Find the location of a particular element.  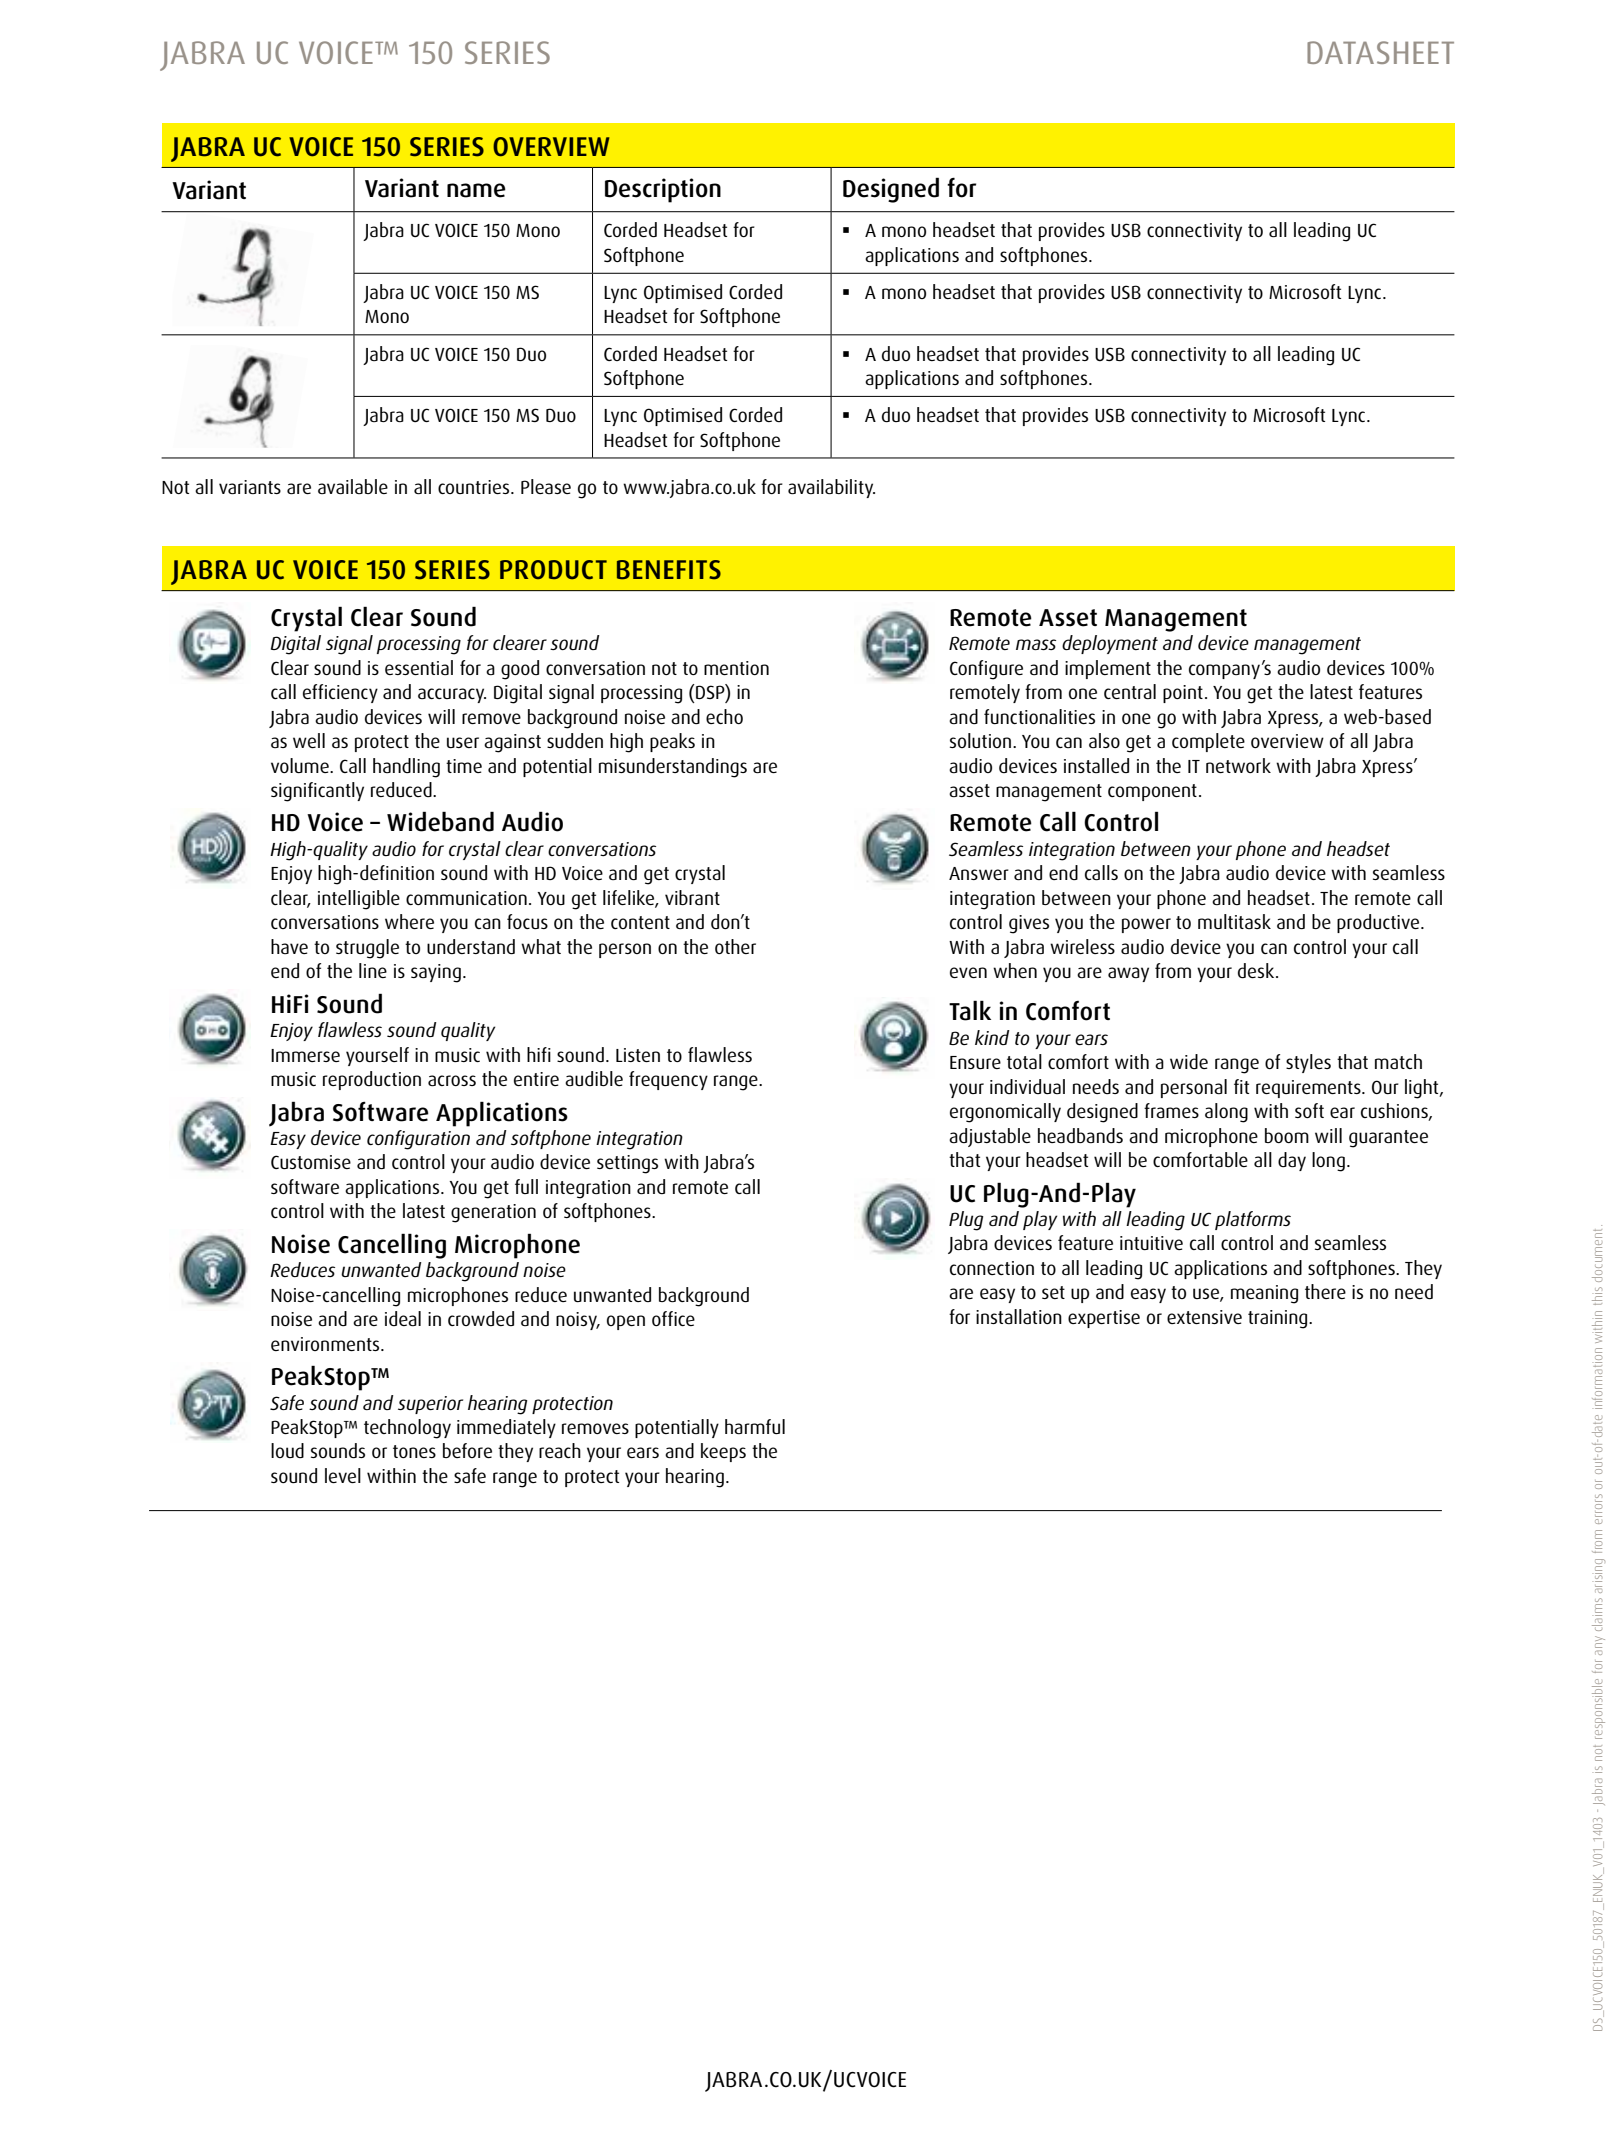

training is located at coordinates (1279, 1319).
